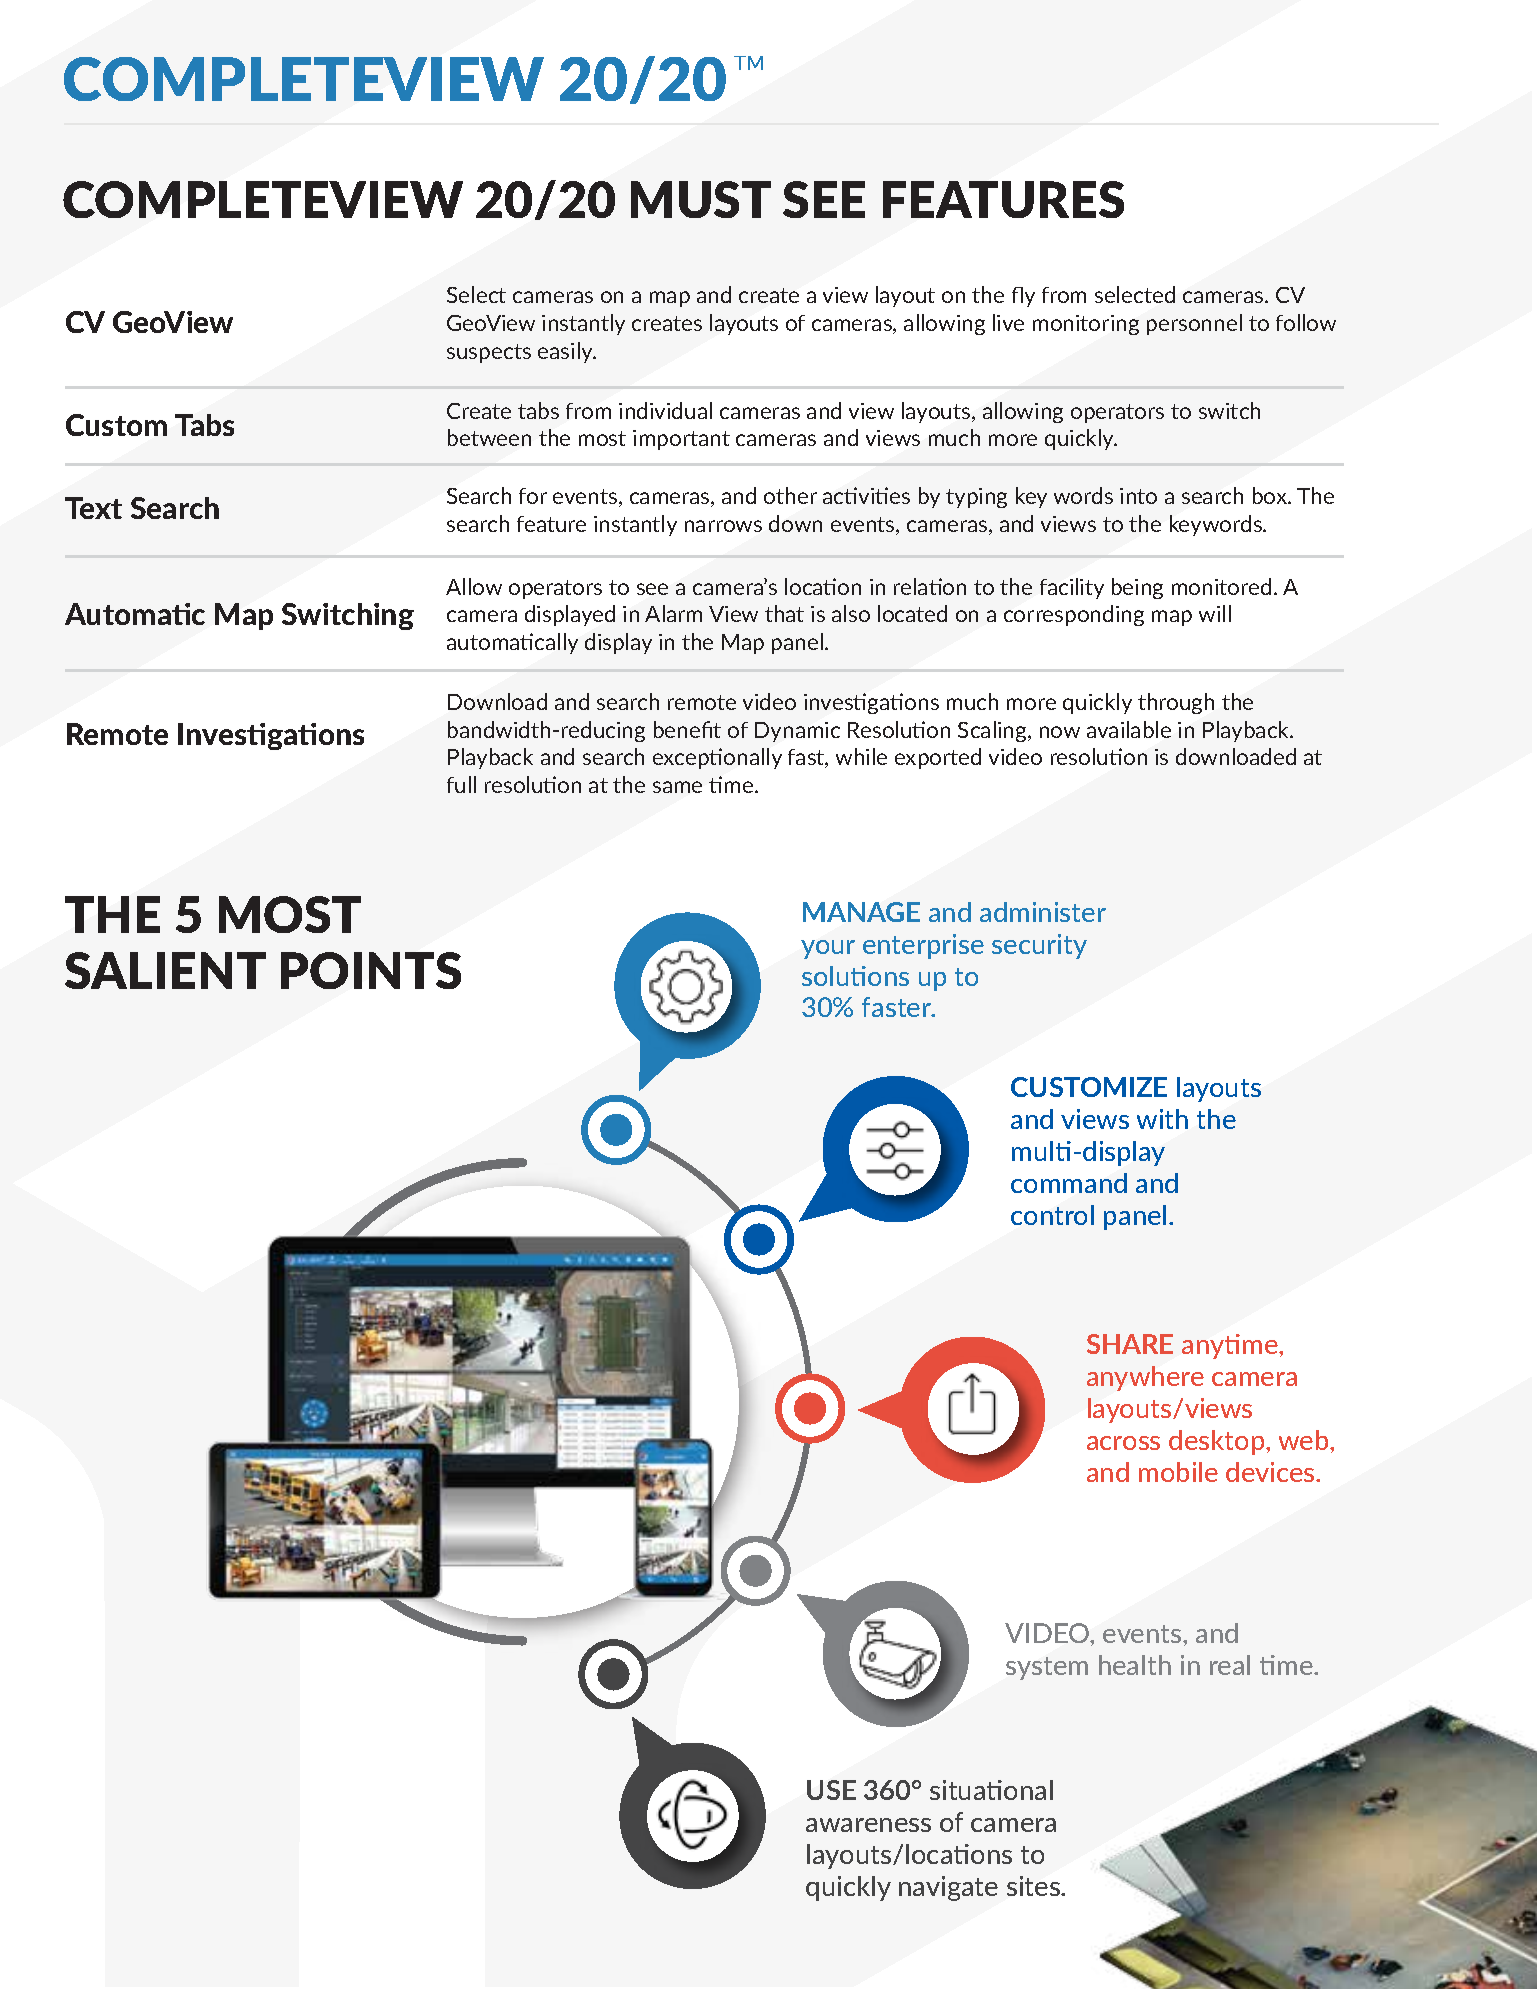  Describe the element at coordinates (1215, 613) in the image. I see `will` at that location.
